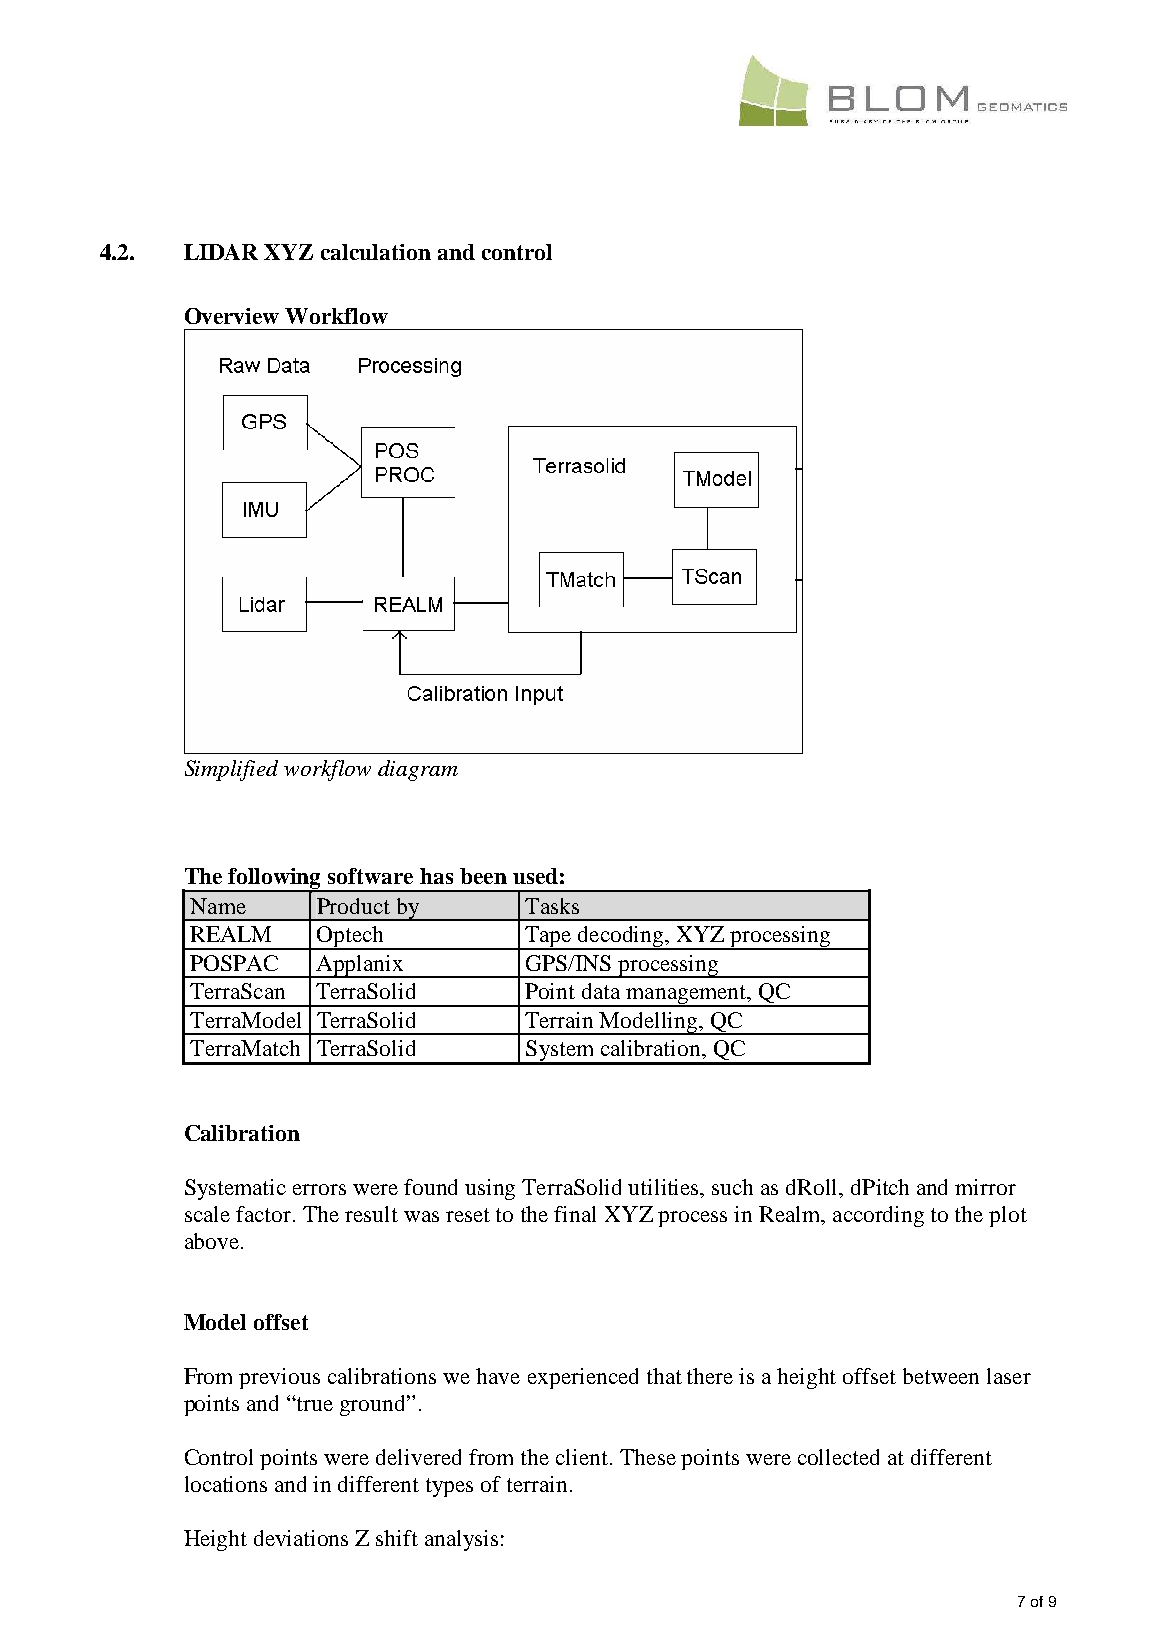  I want to click on deviations, so click(301, 1538).
